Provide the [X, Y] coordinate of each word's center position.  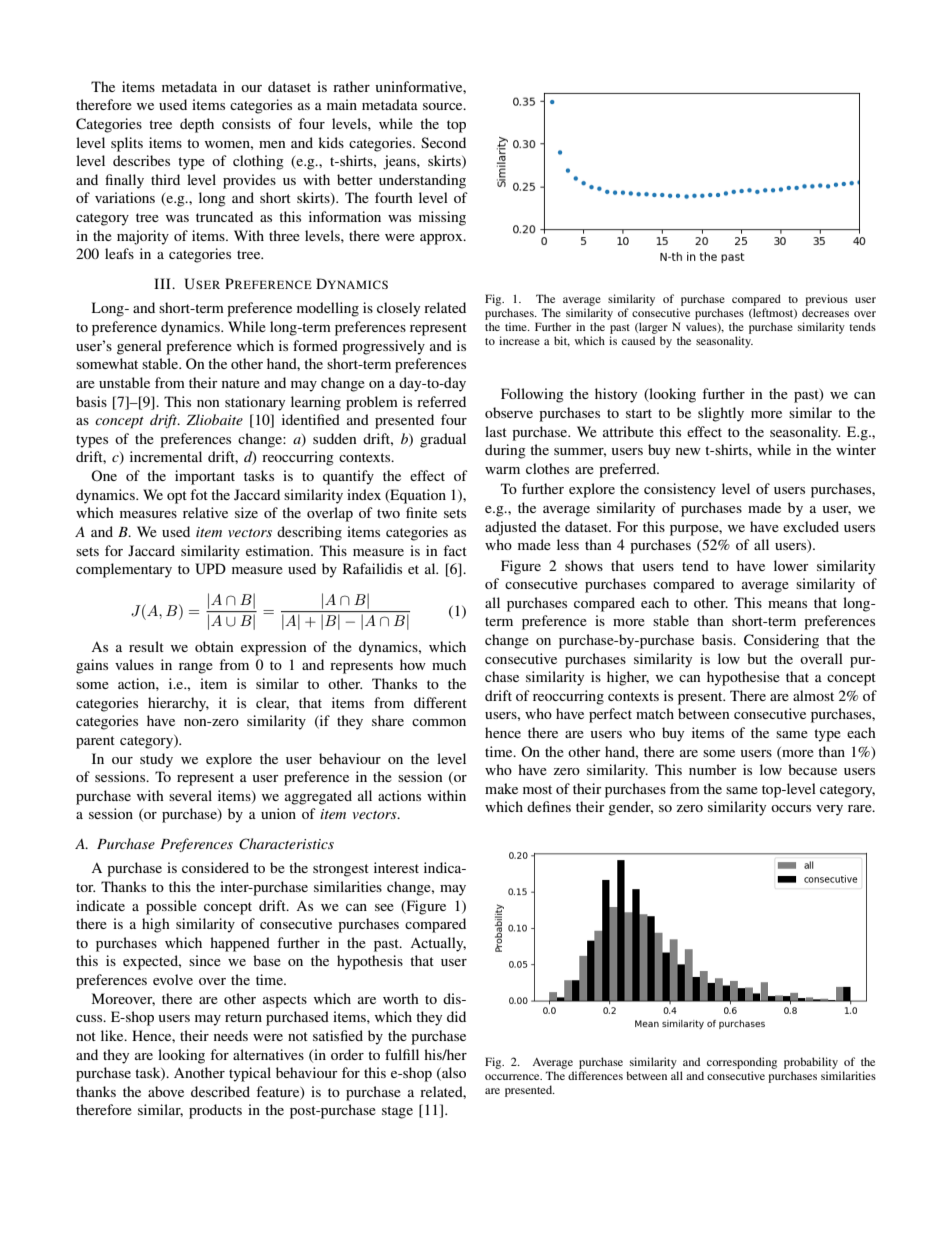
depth [197, 125]
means [787, 604]
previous [826, 300]
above [166, 1091]
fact [455, 550]
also [453, 1074]
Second [443, 142]
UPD [210, 569]
